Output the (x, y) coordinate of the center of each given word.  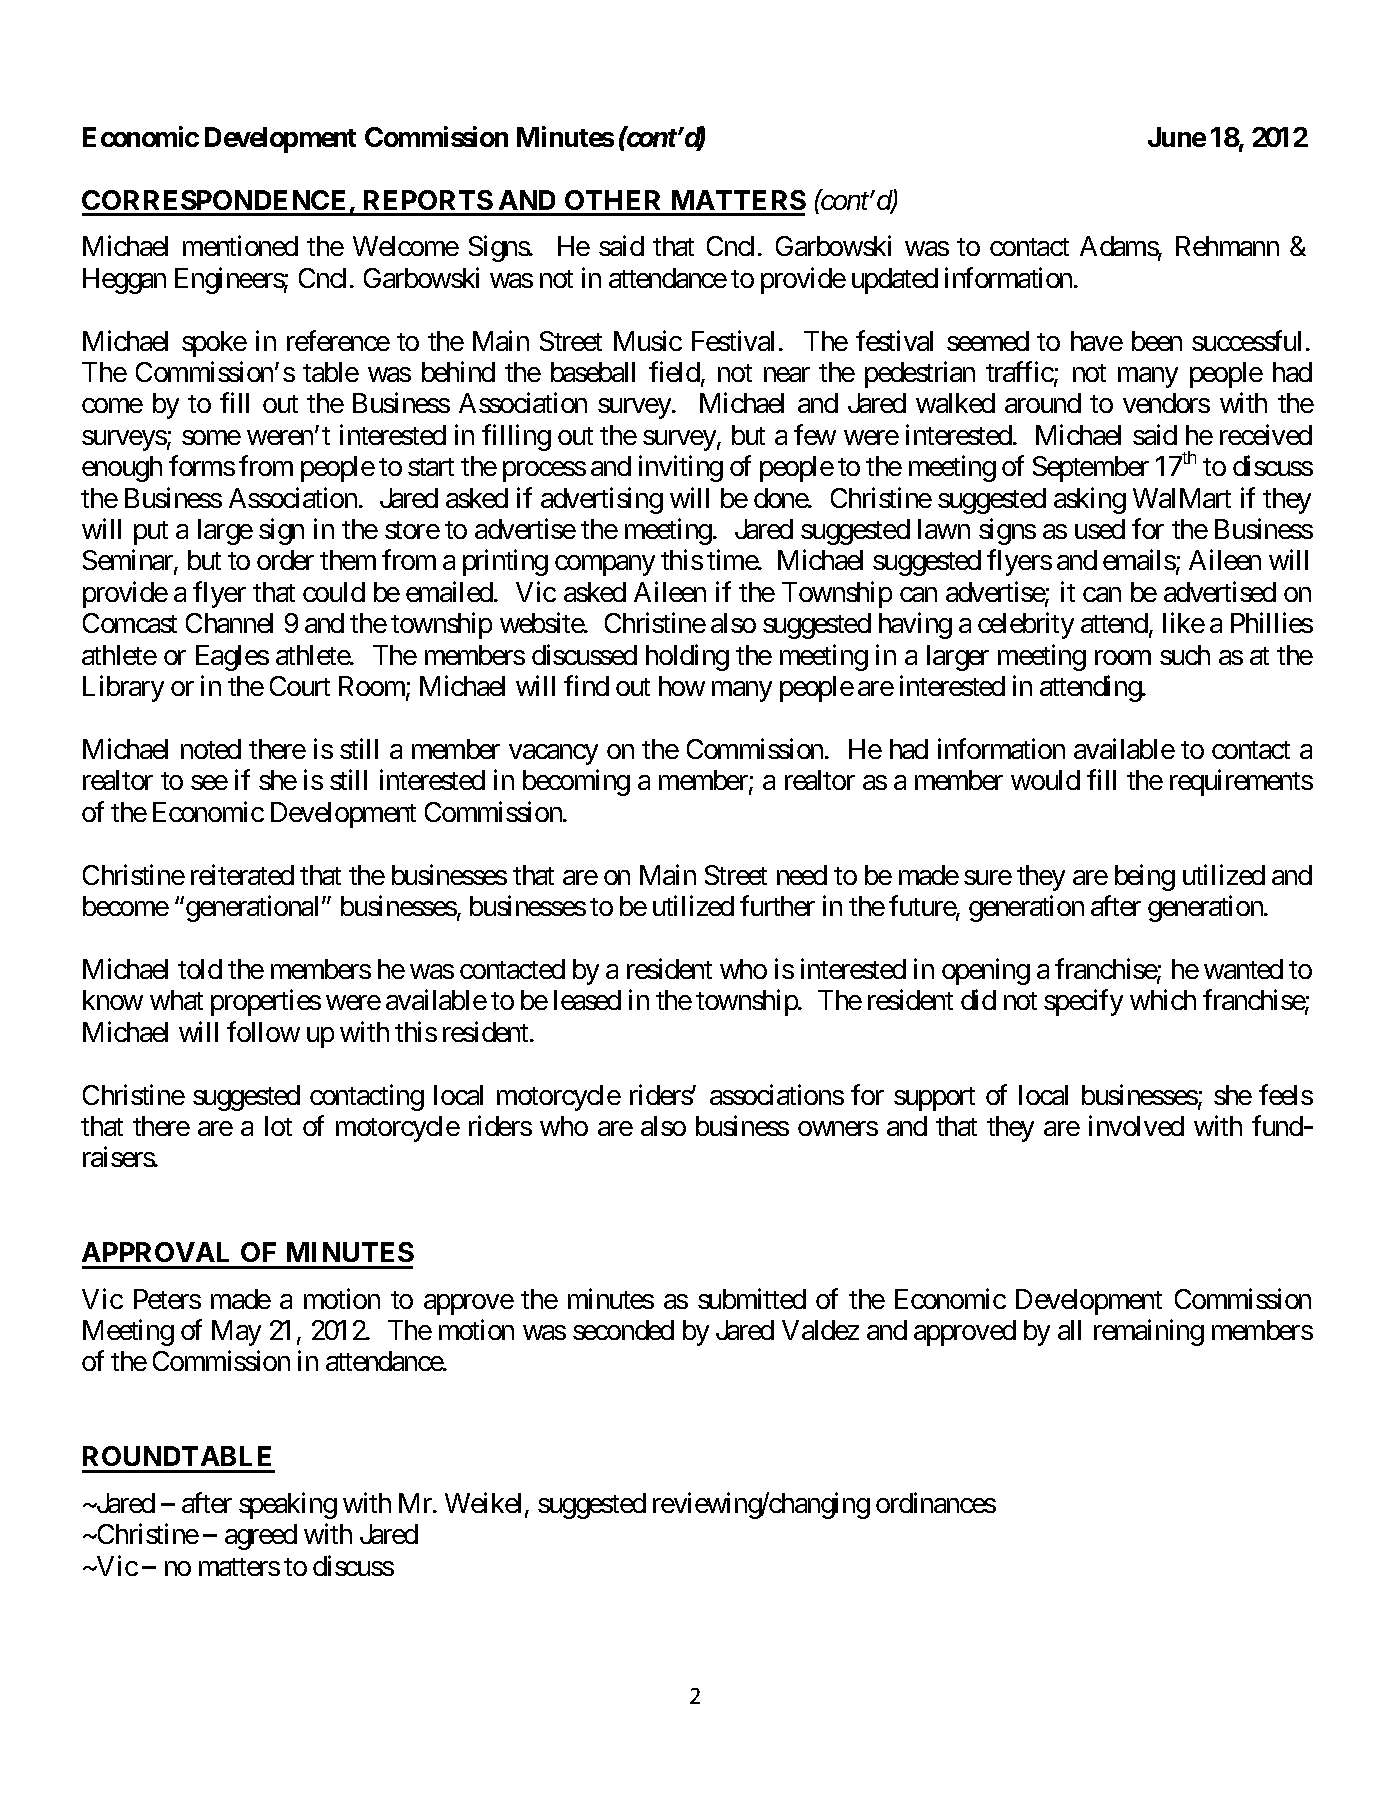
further (777, 905)
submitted (752, 1298)
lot (278, 1126)
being (1145, 877)
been (1157, 341)
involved (1136, 1125)
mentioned (240, 246)
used (1100, 529)
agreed (261, 1537)
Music (648, 340)
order (285, 560)
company (605, 566)
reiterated (242, 874)
